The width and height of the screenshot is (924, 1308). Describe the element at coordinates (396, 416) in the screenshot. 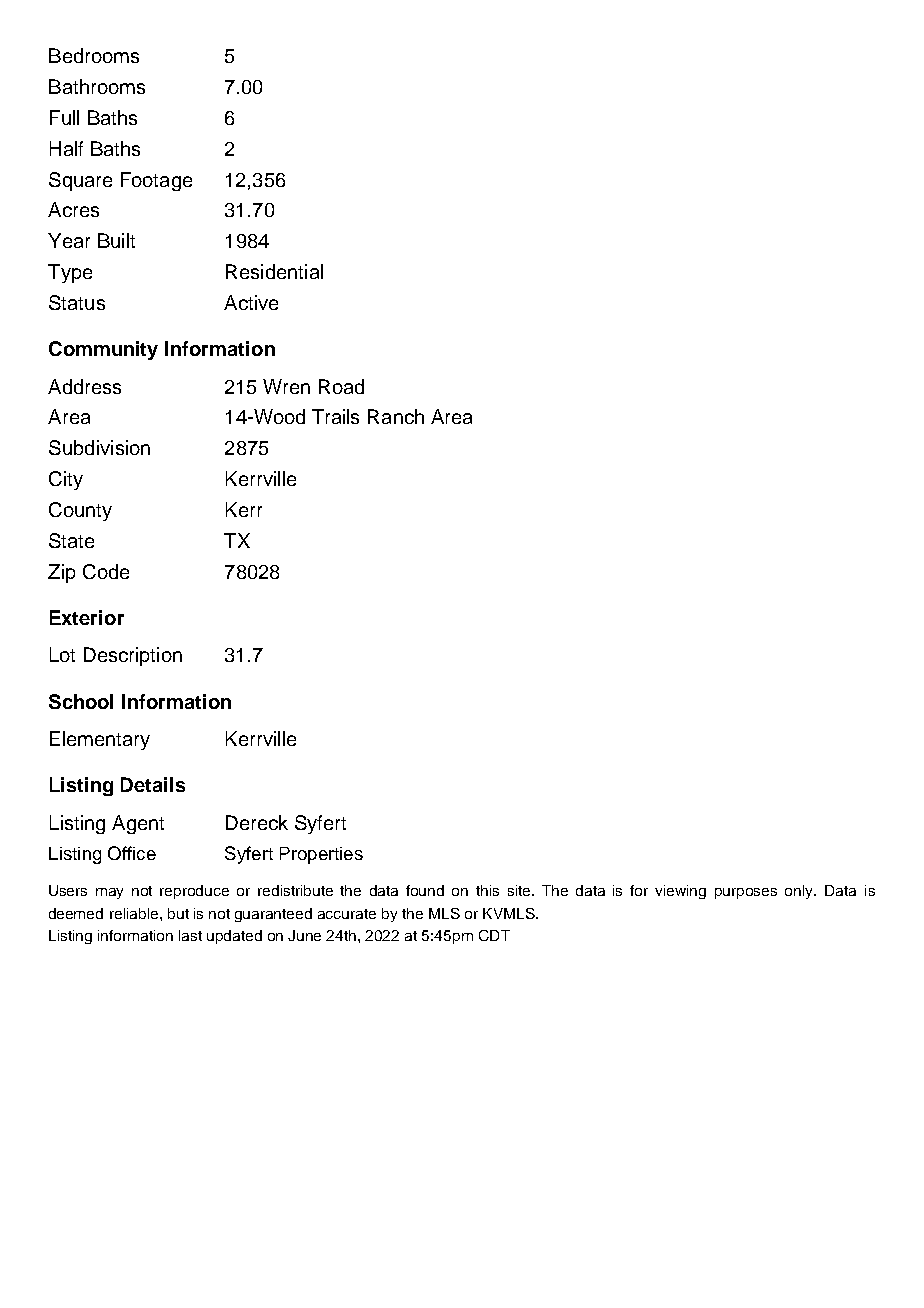

I see `Ranch` at that location.
